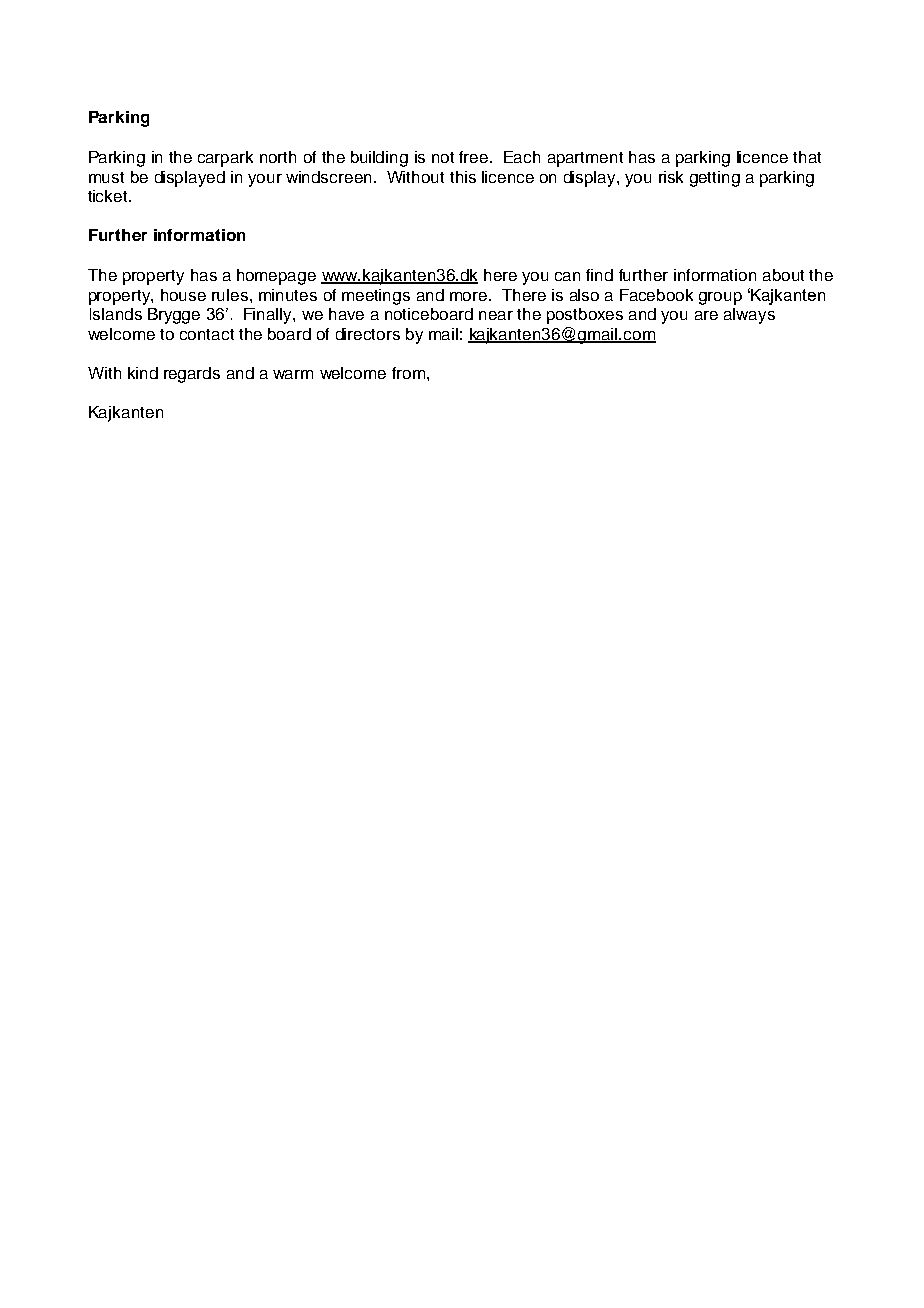 This screenshot has height=1308, width=924. I want to click on can, so click(567, 276).
